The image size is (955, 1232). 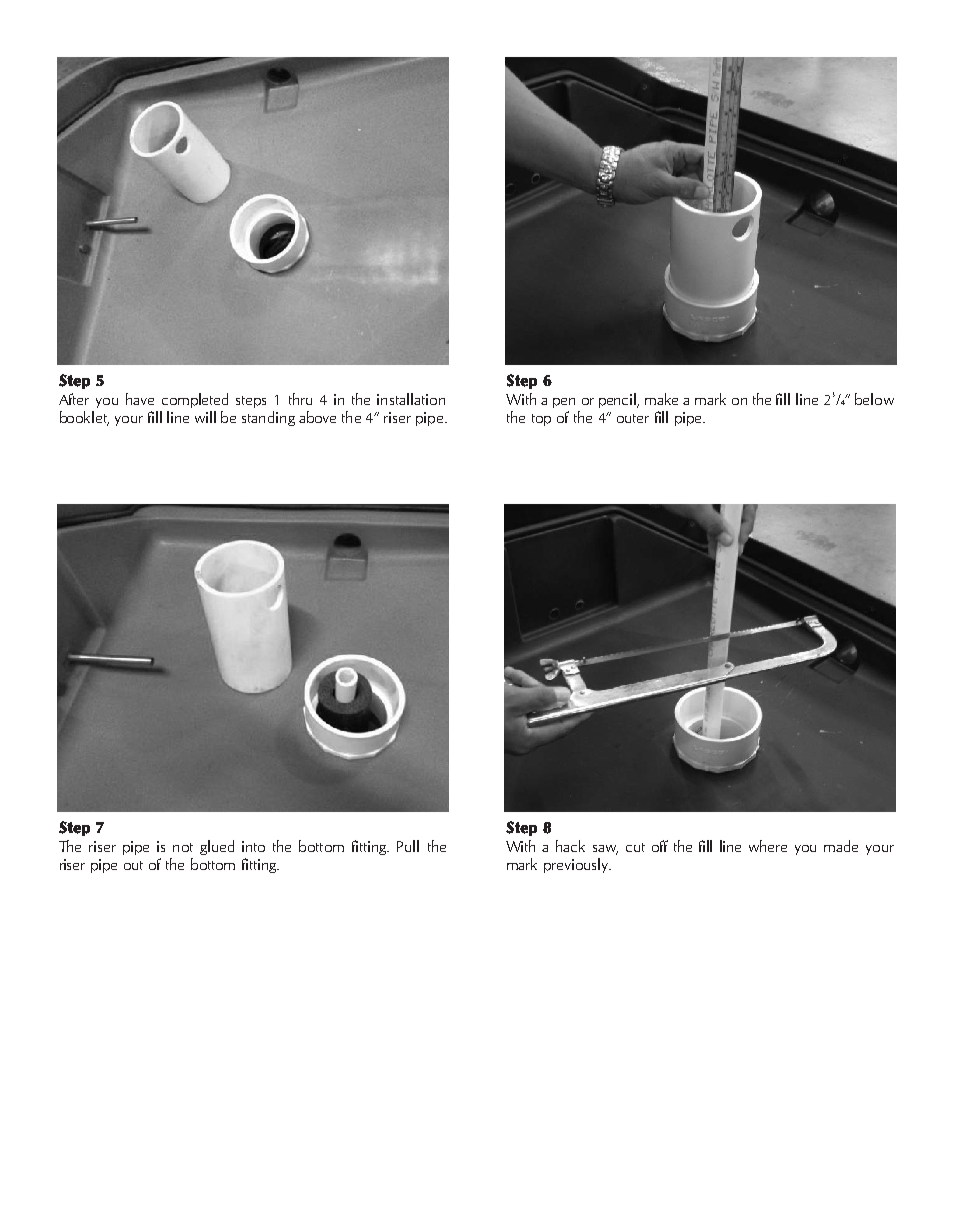 What do you see at coordinates (633, 418) in the screenshot?
I see `outer` at bounding box center [633, 418].
